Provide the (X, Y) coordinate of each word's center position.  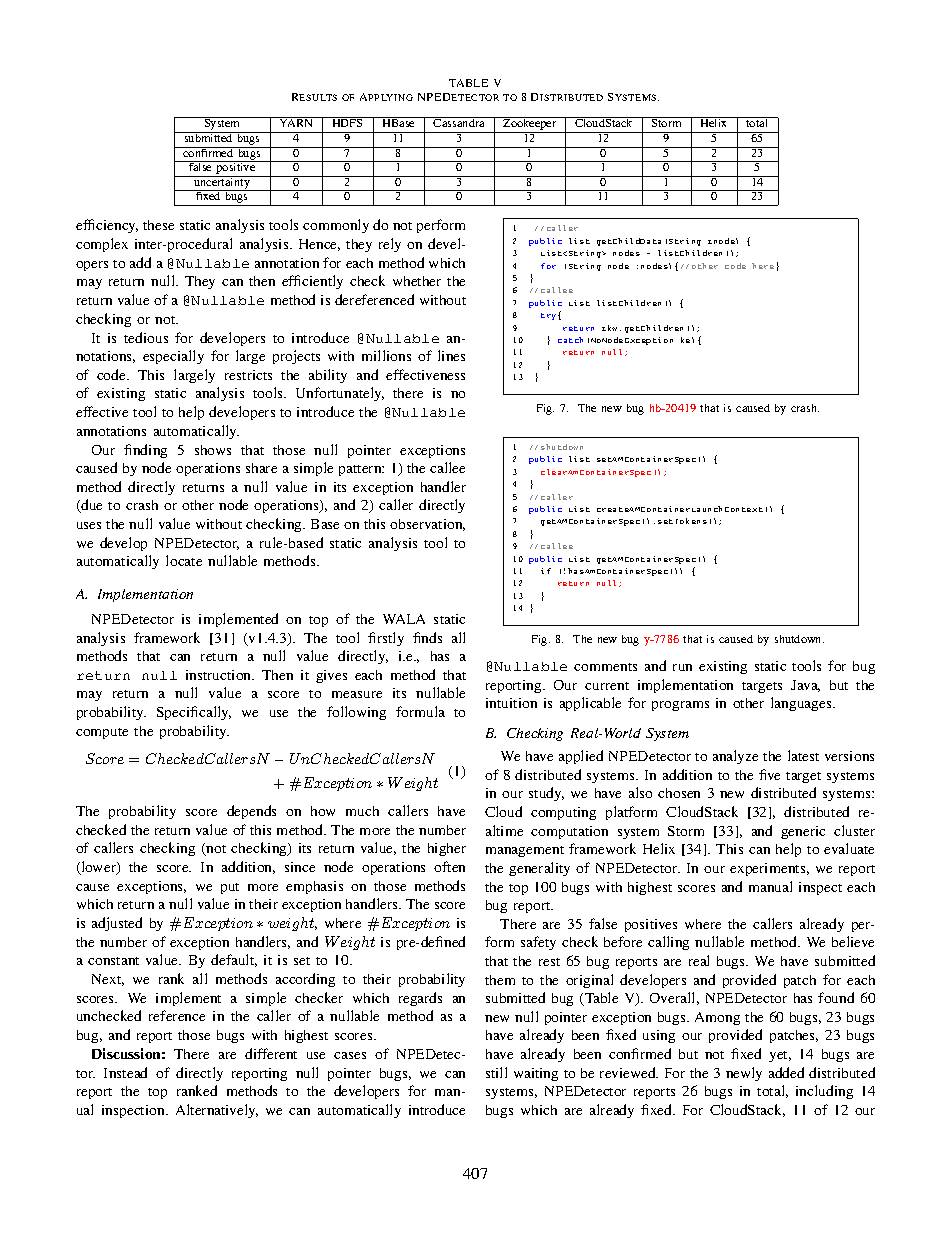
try (550, 316)
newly (744, 1074)
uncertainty (222, 183)
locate (184, 560)
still (496, 1072)
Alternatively (217, 1111)
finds (427, 637)
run (682, 667)
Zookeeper (530, 125)
